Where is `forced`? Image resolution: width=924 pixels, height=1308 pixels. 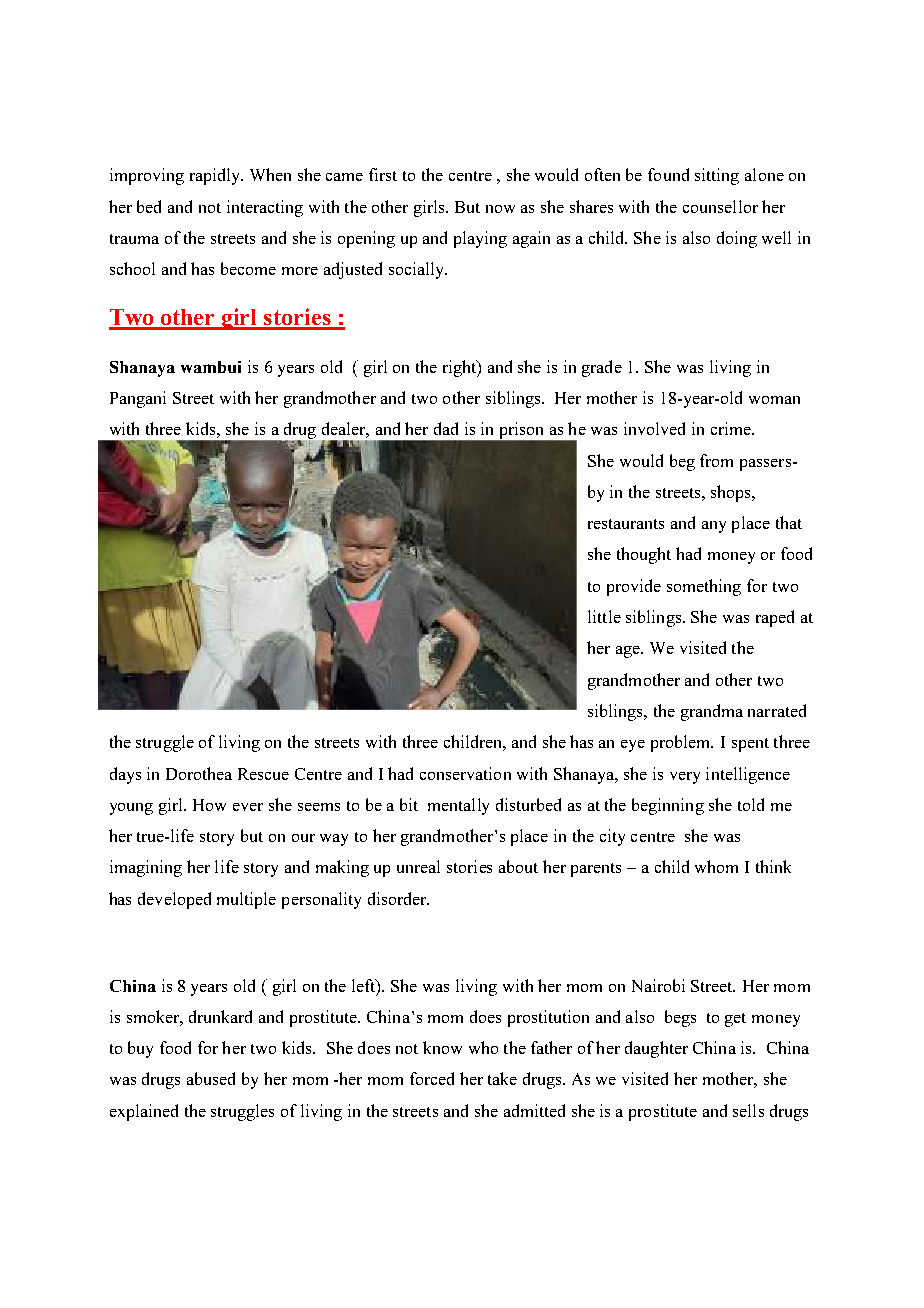
forced is located at coordinates (432, 1078).
